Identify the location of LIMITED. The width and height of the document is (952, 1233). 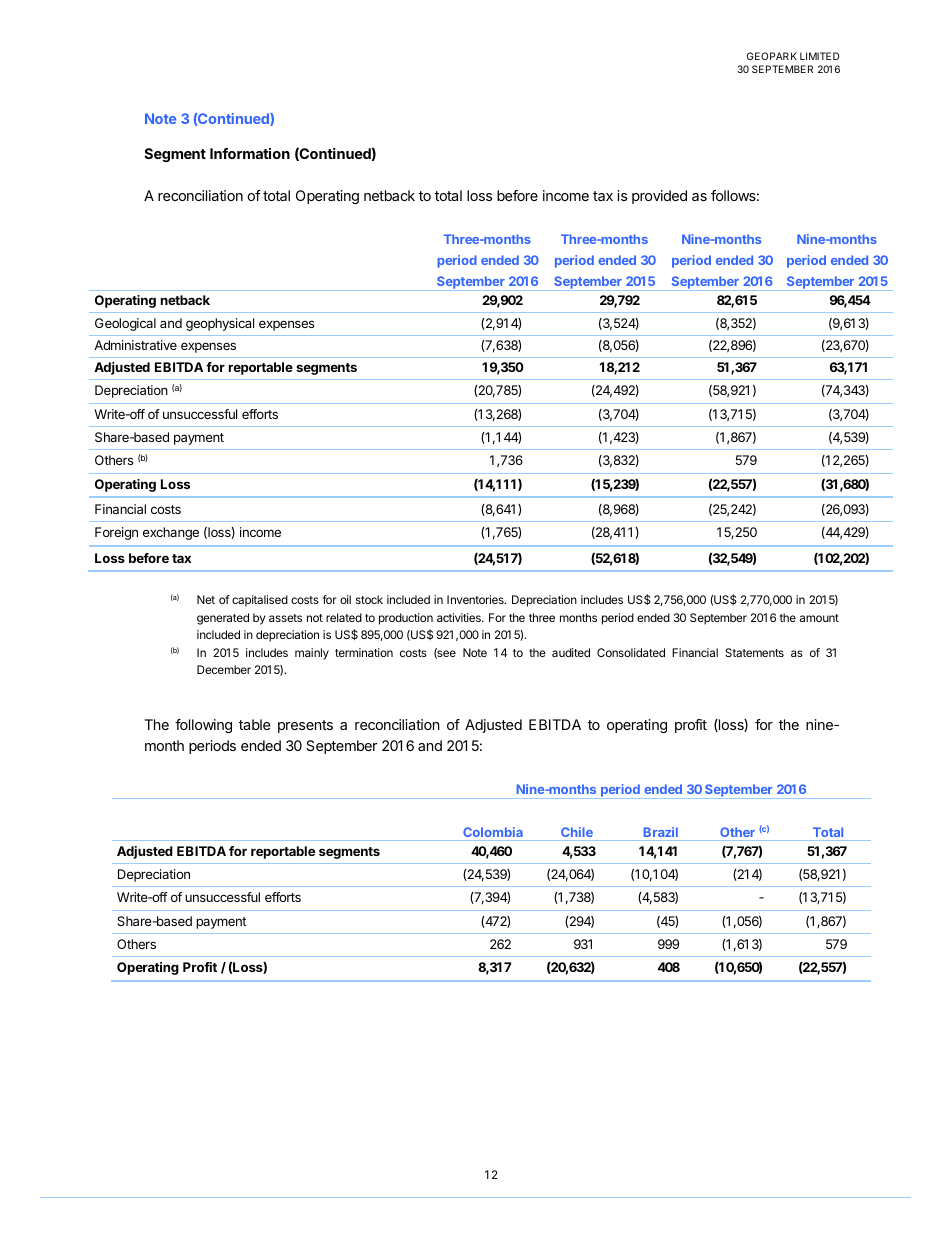
(820, 56).
